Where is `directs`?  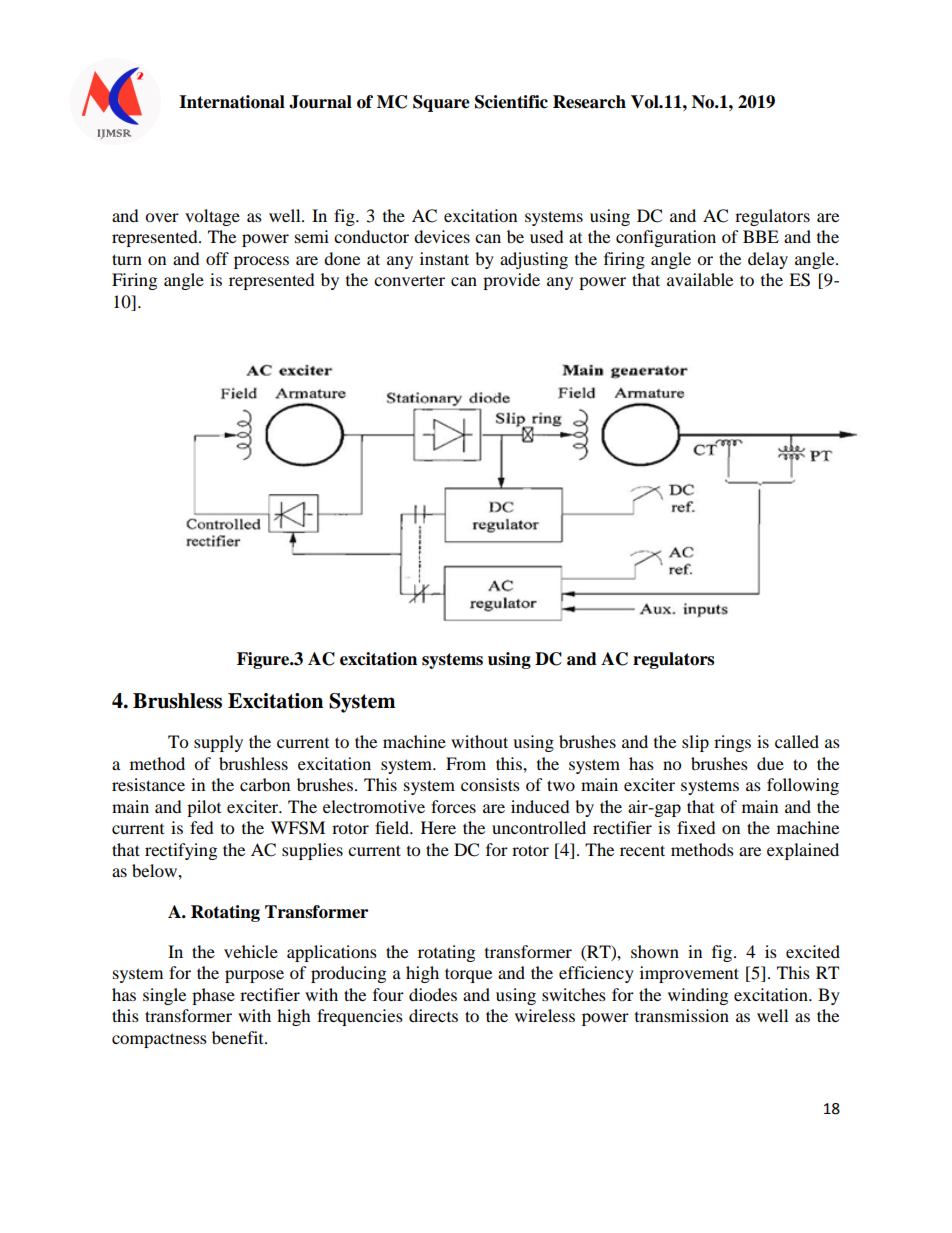
directs is located at coordinates (433, 1015).
